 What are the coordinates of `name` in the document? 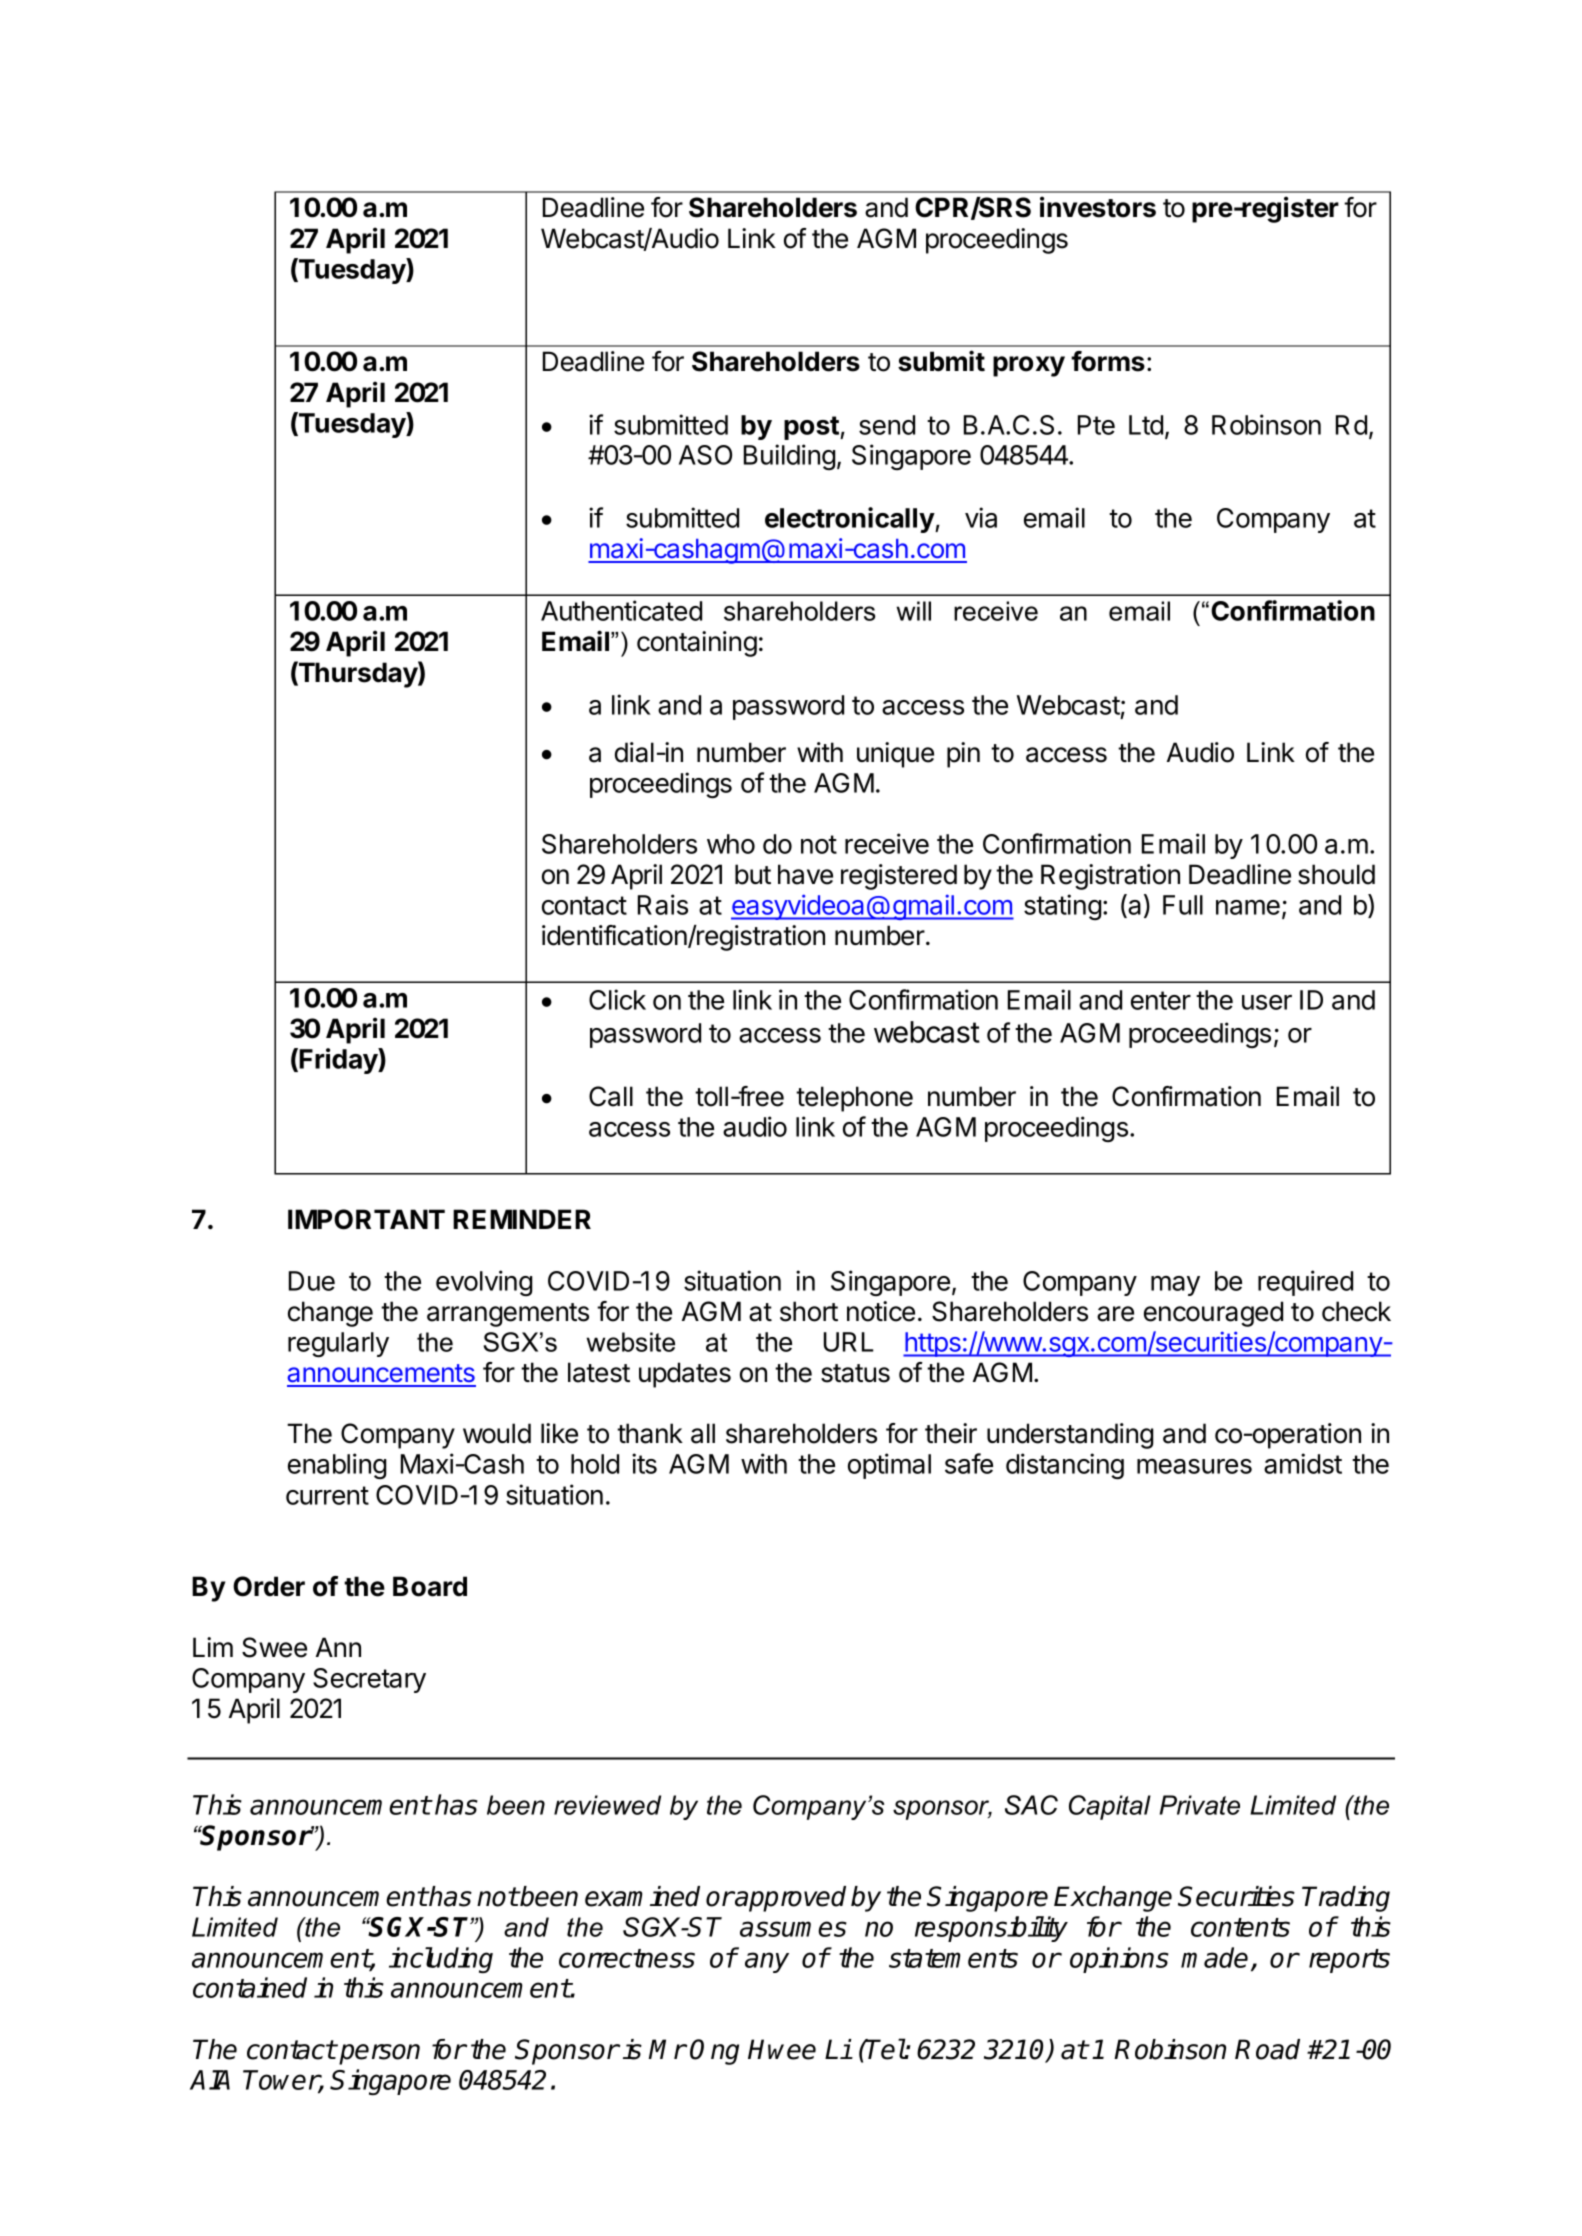 It's located at (1248, 907).
